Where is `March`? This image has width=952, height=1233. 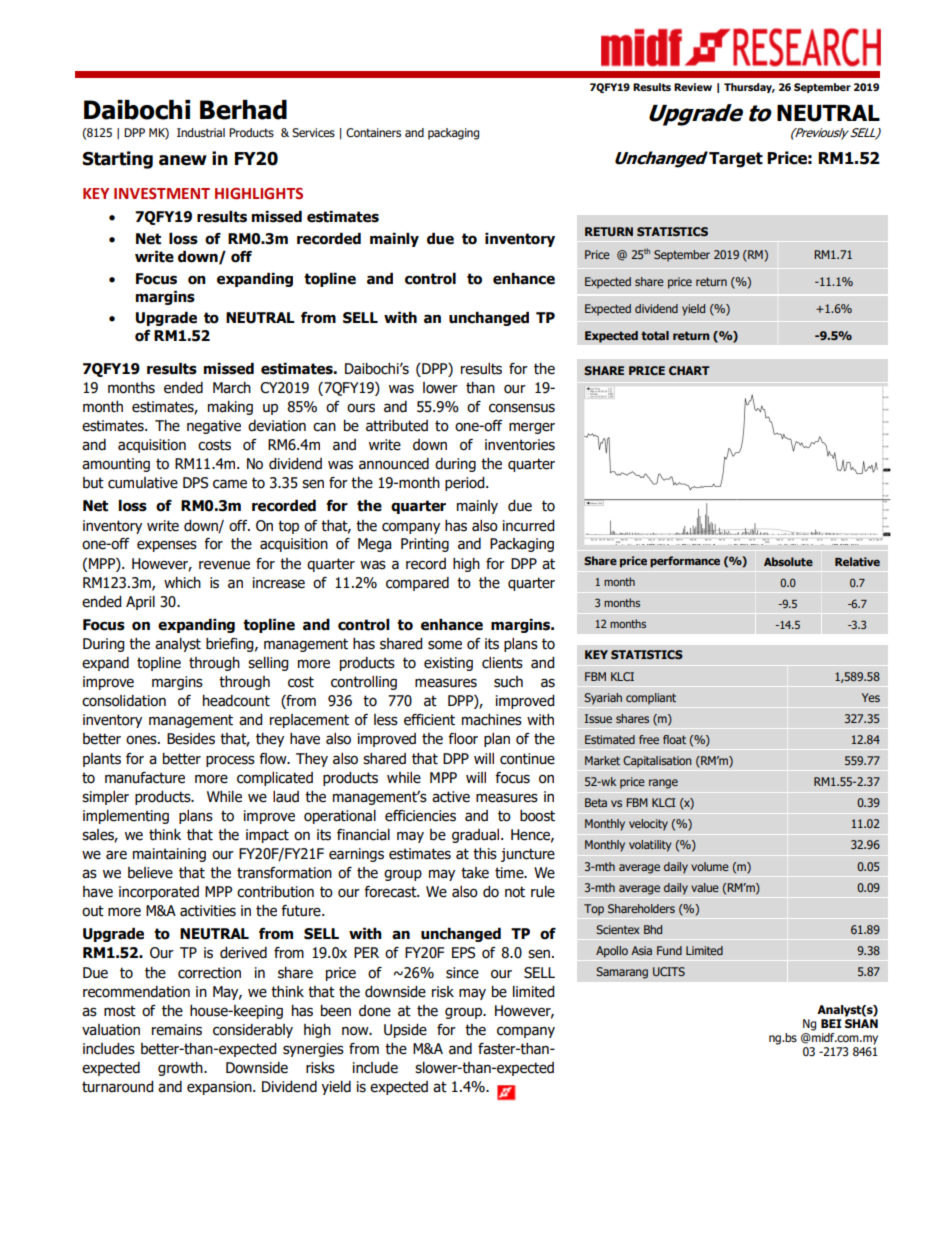
March is located at coordinates (232, 388).
